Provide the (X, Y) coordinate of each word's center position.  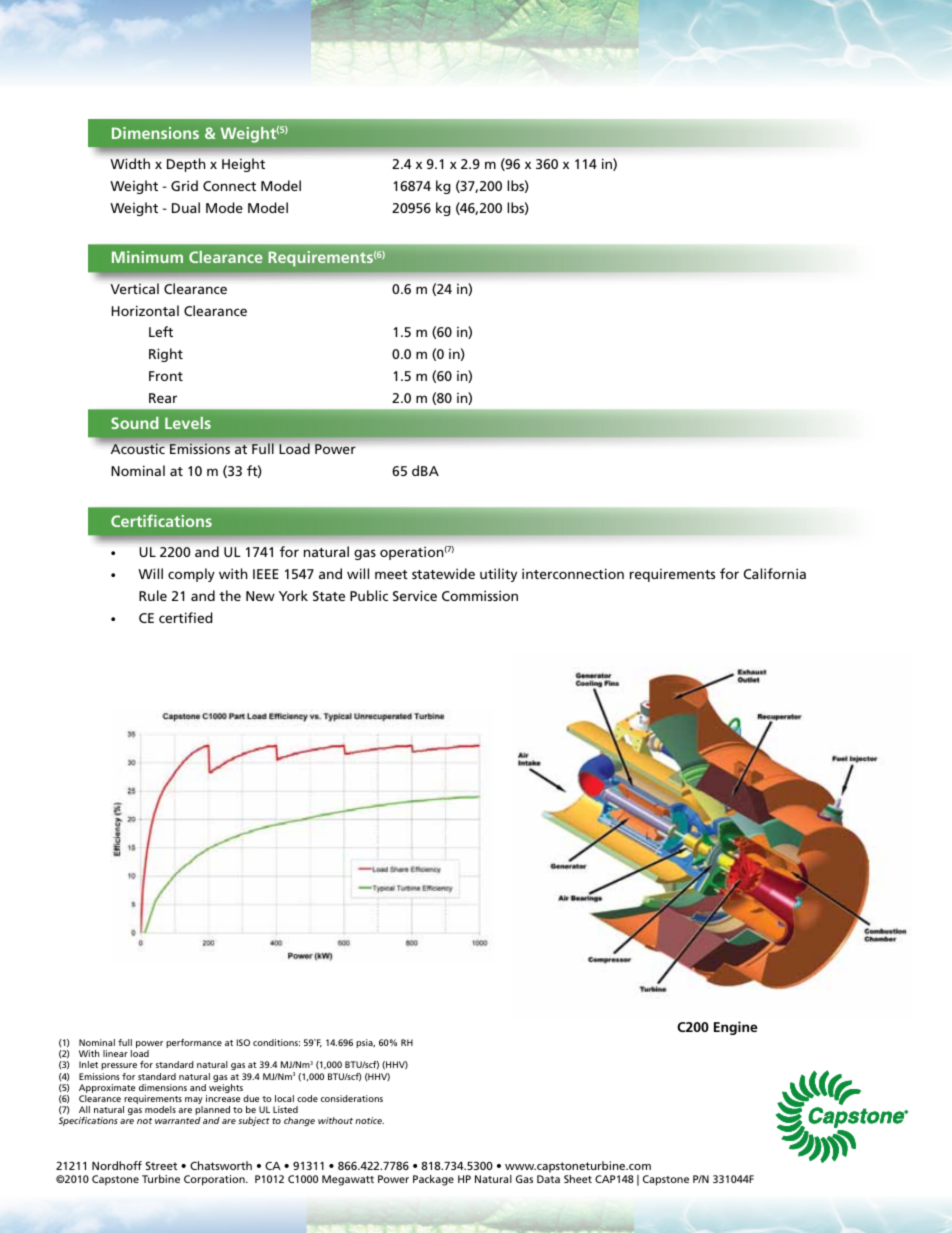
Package (433, 1180)
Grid (184, 185)
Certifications (161, 520)
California (775, 573)
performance (194, 1043)
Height (243, 165)
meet (391, 574)
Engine (736, 1028)
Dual (186, 207)
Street (161, 1165)
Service (415, 595)
